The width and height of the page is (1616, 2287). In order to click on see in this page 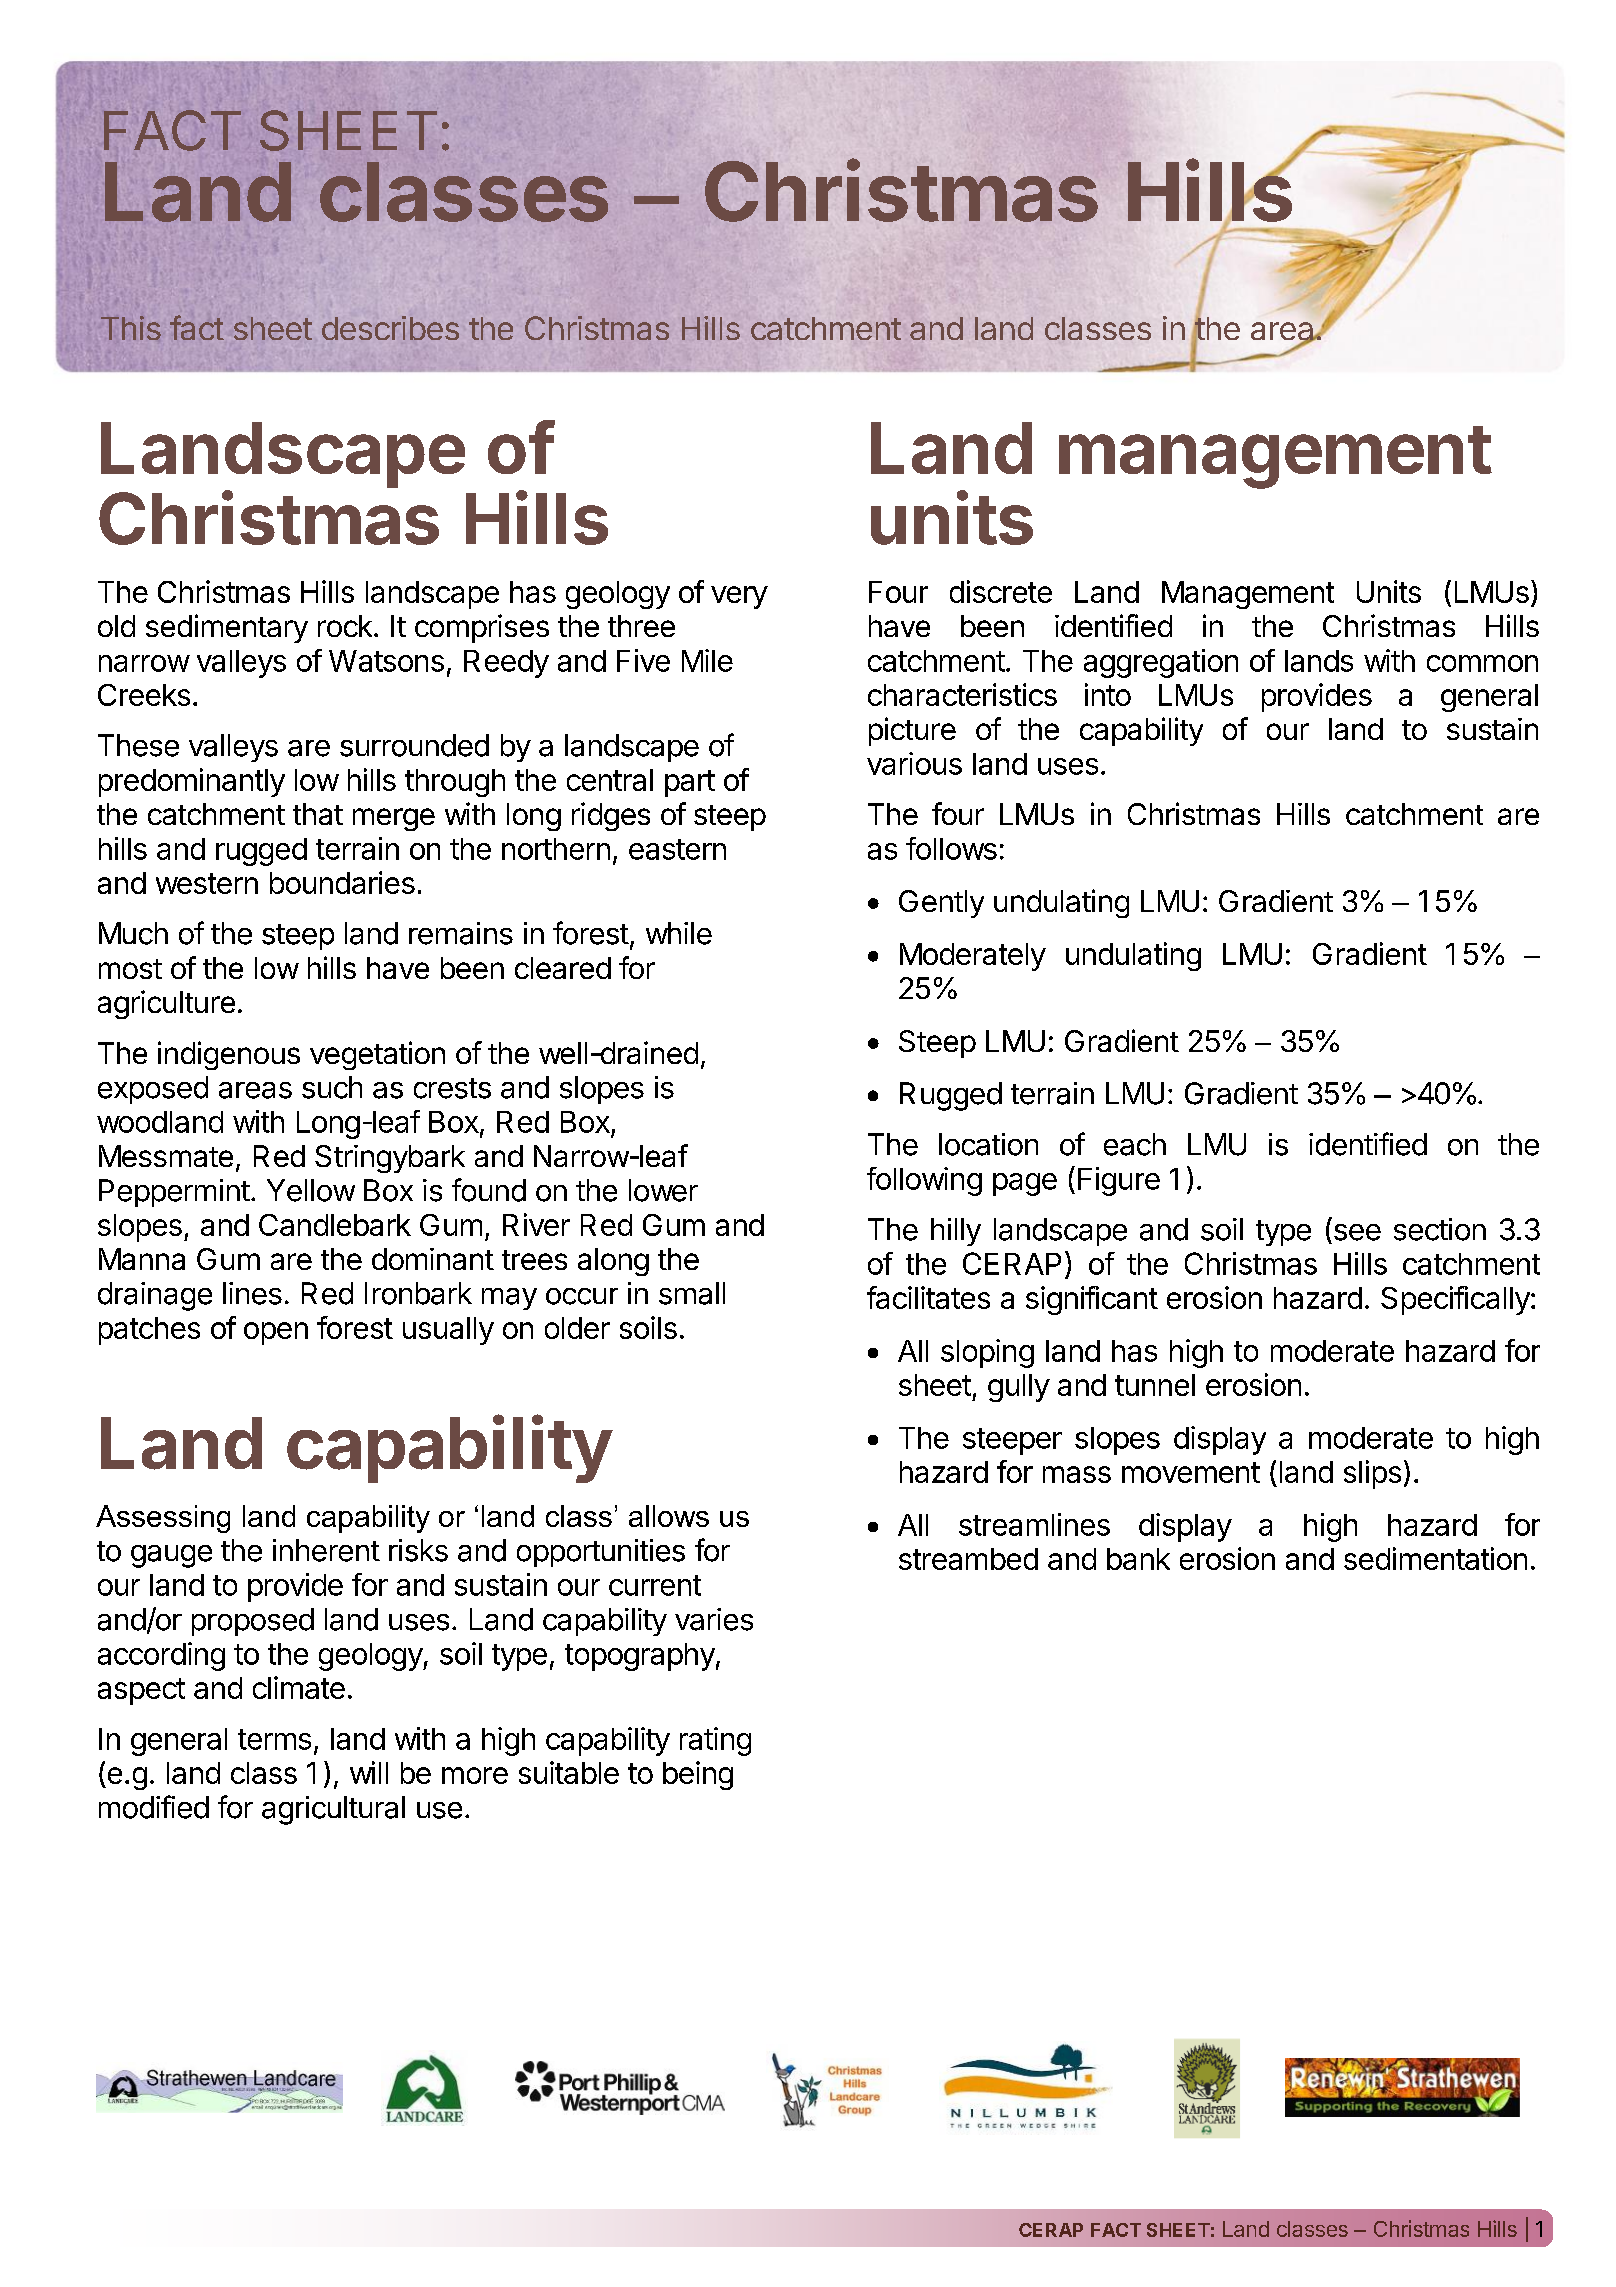, I will do `click(1357, 1232)`.
